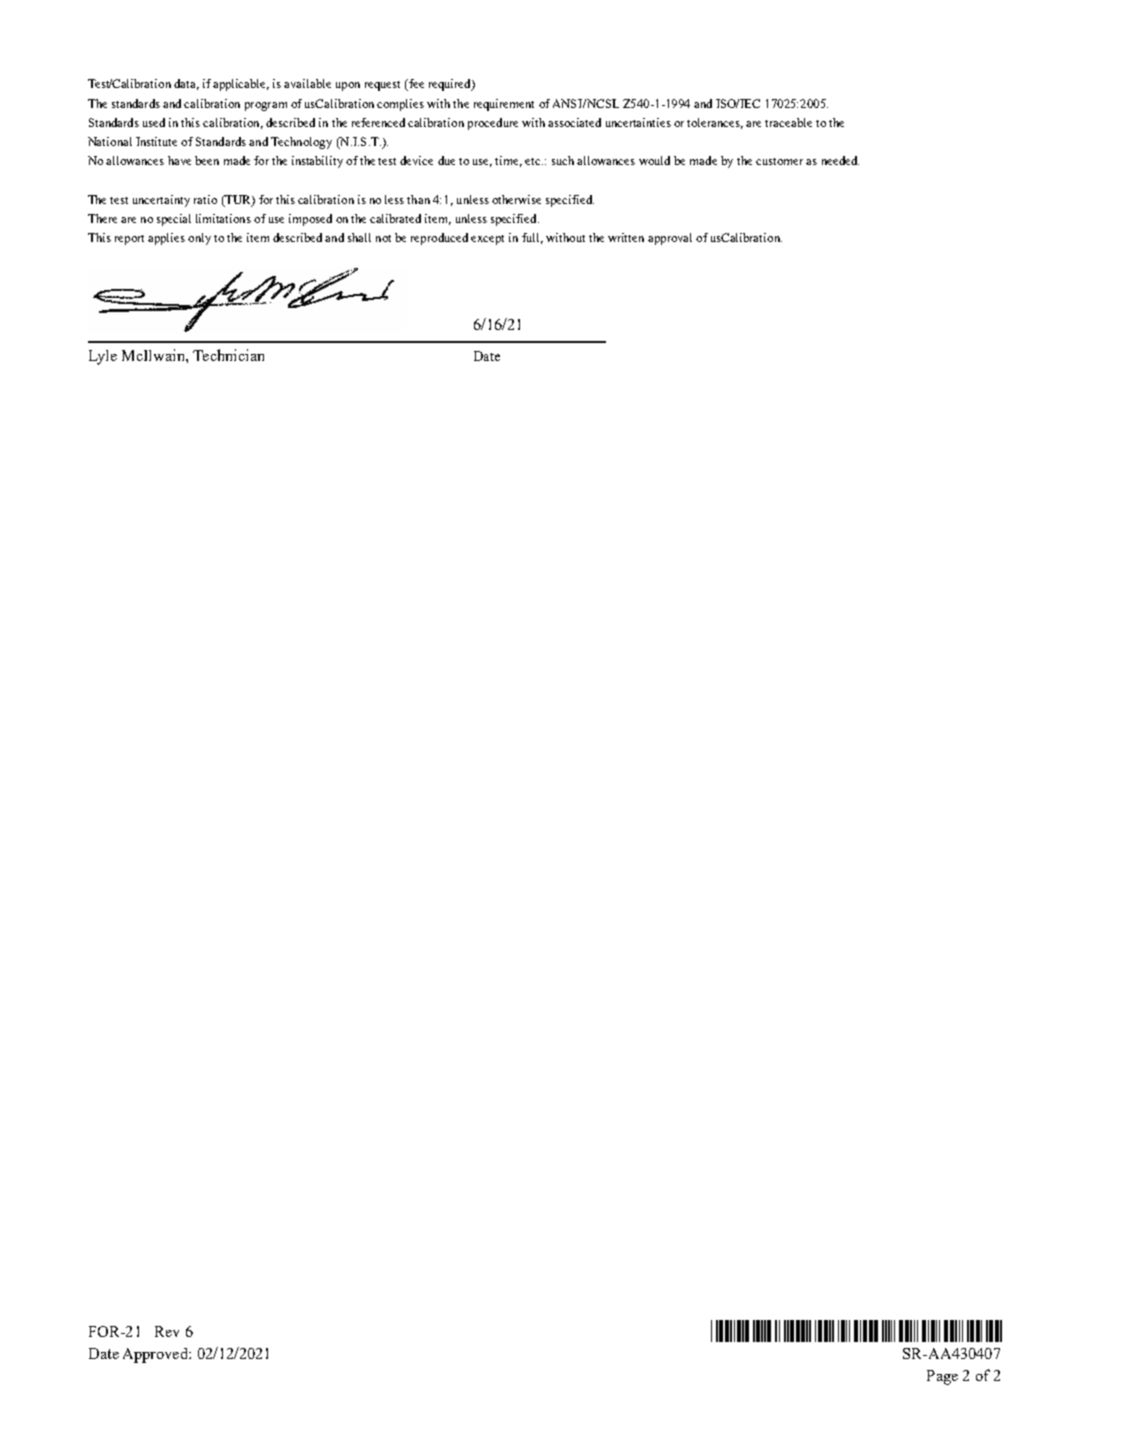 The image size is (1122, 1451). What do you see at coordinates (942, 1377) in the image?
I see `Page` at bounding box center [942, 1377].
